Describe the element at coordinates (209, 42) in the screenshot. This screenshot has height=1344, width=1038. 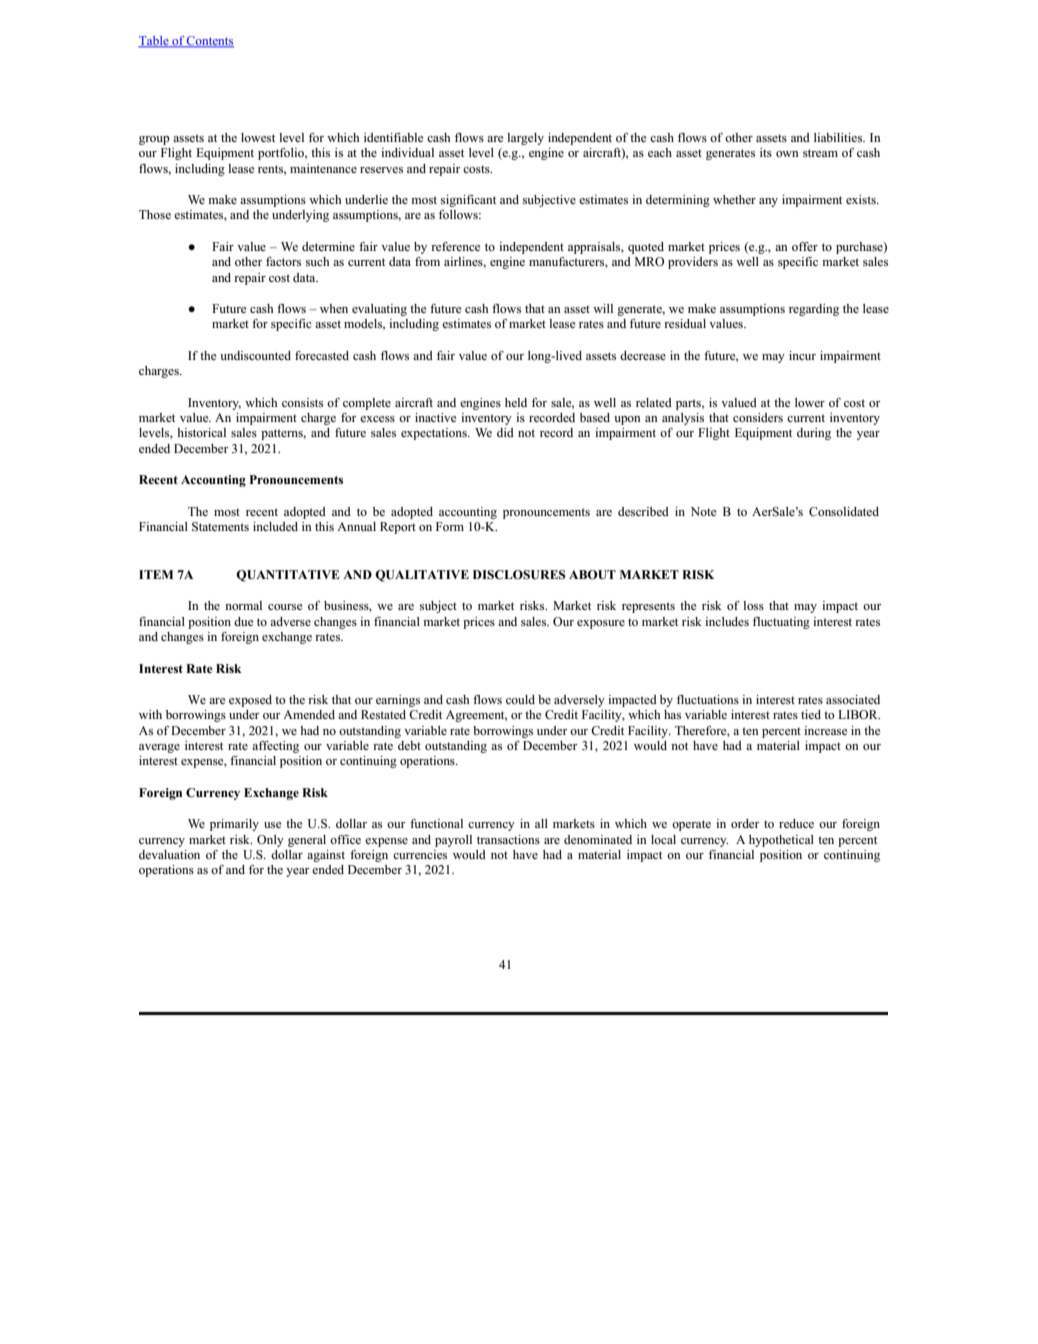
I see `Contents` at that location.
